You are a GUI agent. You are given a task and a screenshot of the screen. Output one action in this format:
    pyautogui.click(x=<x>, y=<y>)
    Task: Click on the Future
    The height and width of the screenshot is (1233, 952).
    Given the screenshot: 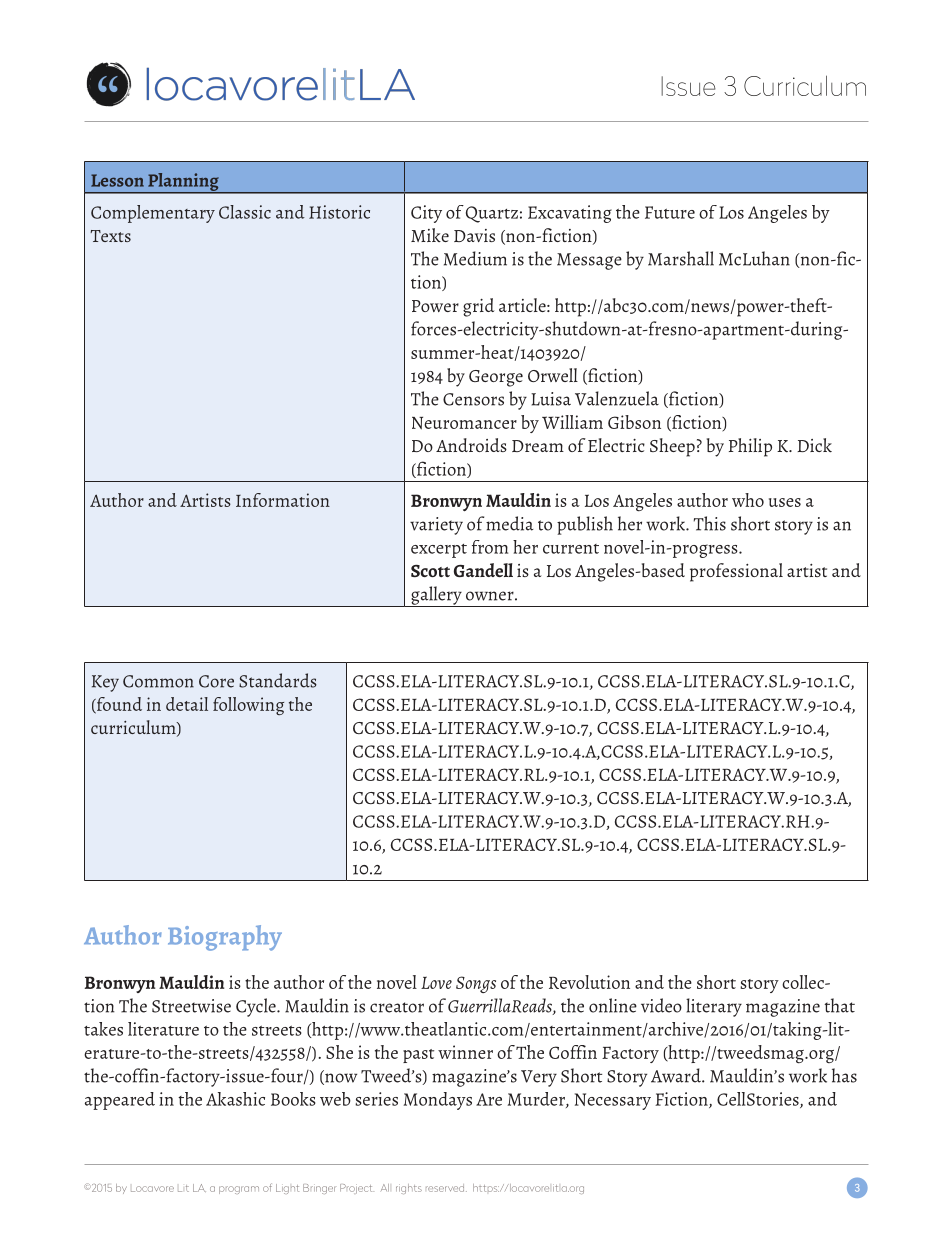 What is the action you would take?
    pyautogui.click(x=670, y=212)
